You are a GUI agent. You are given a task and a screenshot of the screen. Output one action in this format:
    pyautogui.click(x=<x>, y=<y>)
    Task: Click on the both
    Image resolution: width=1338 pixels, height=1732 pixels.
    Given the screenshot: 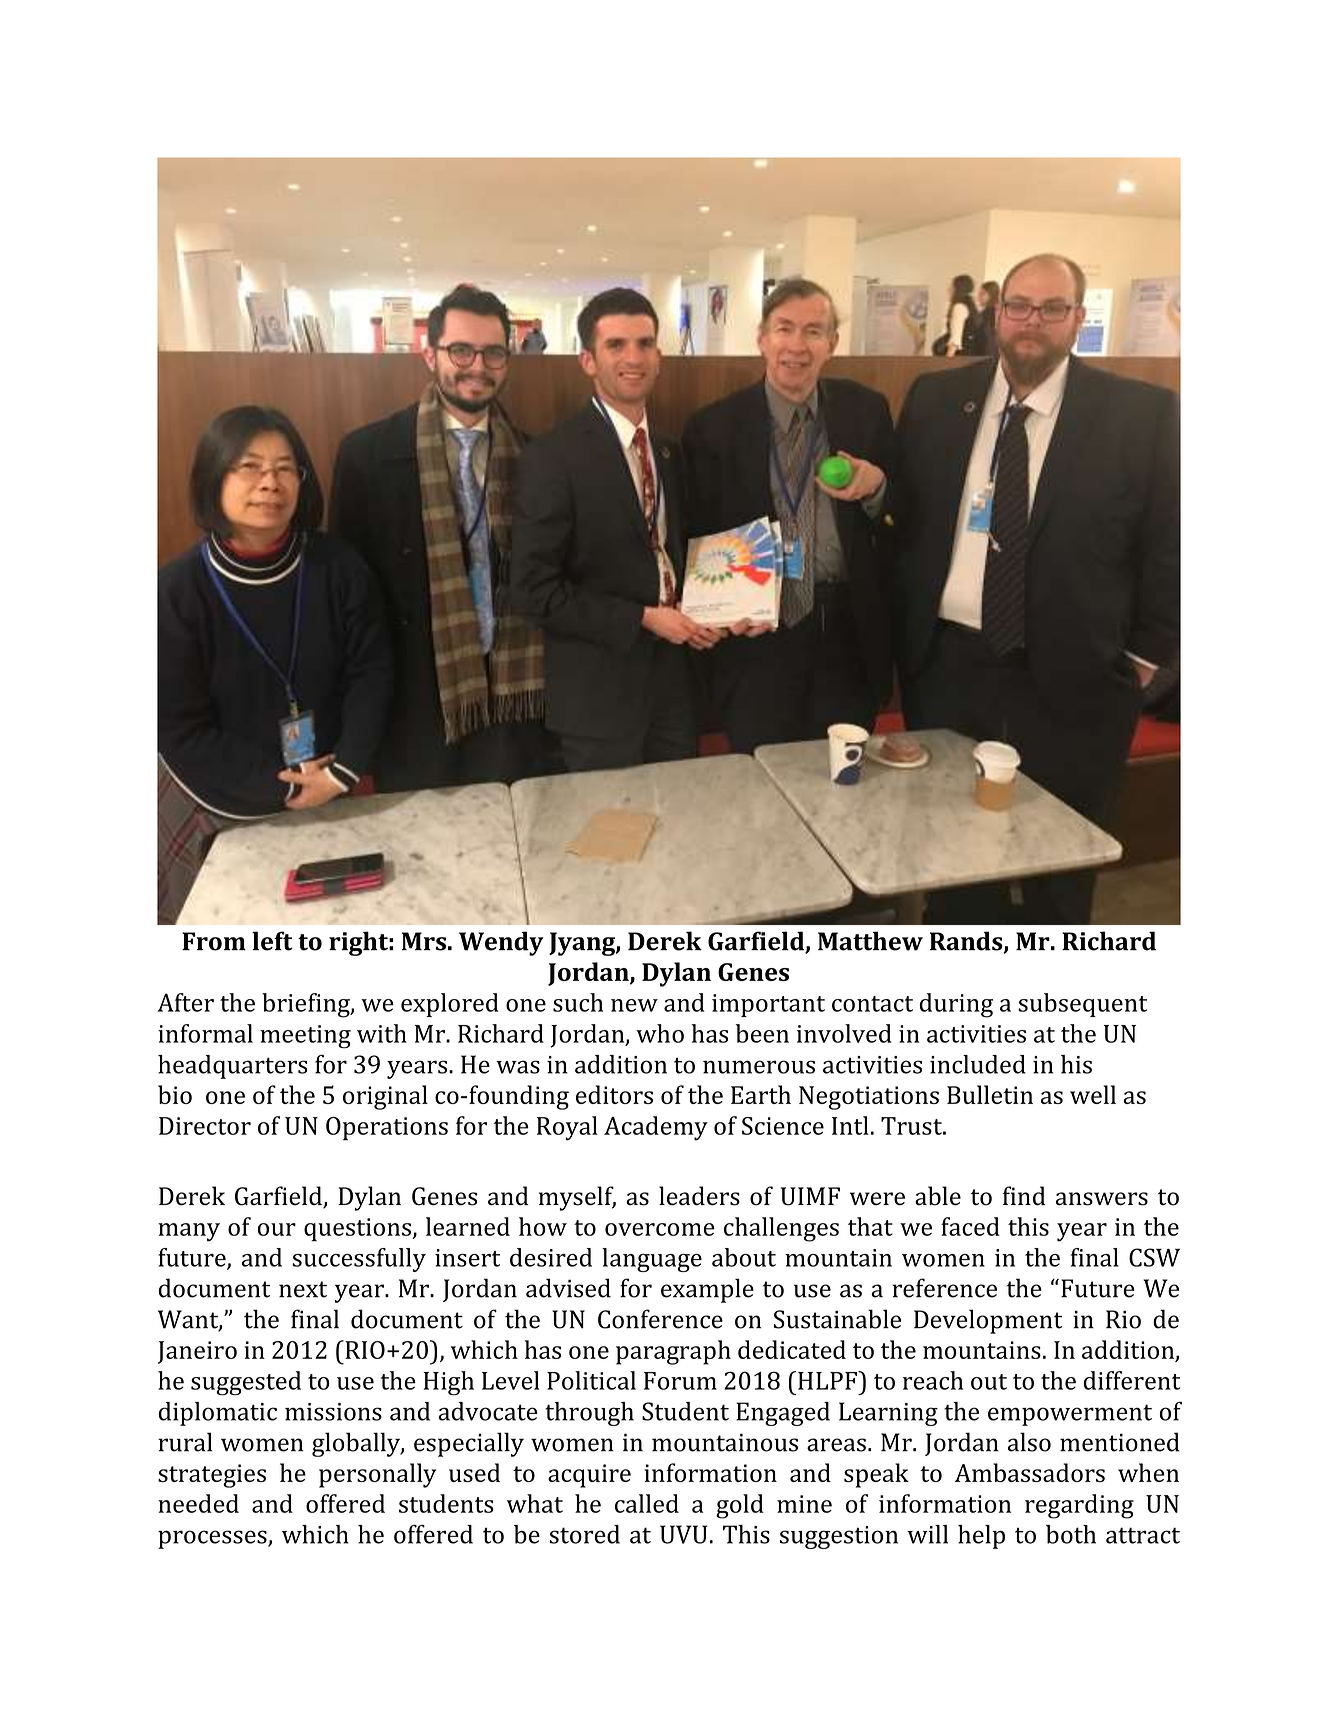 What is the action you would take?
    pyautogui.click(x=1071, y=1534)
